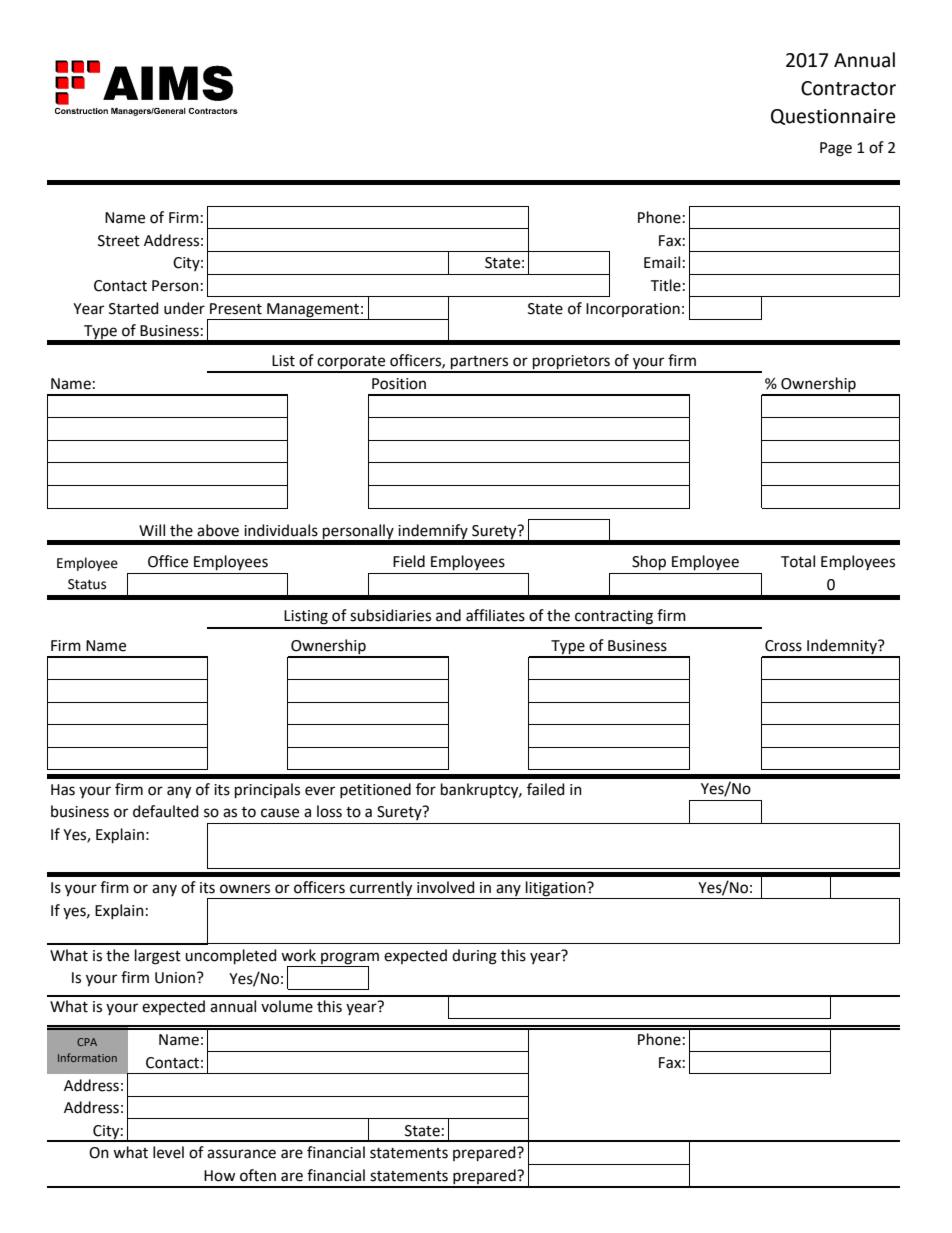 The height and width of the document is (1233, 952). I want to click on partners, so click(480, 364).
